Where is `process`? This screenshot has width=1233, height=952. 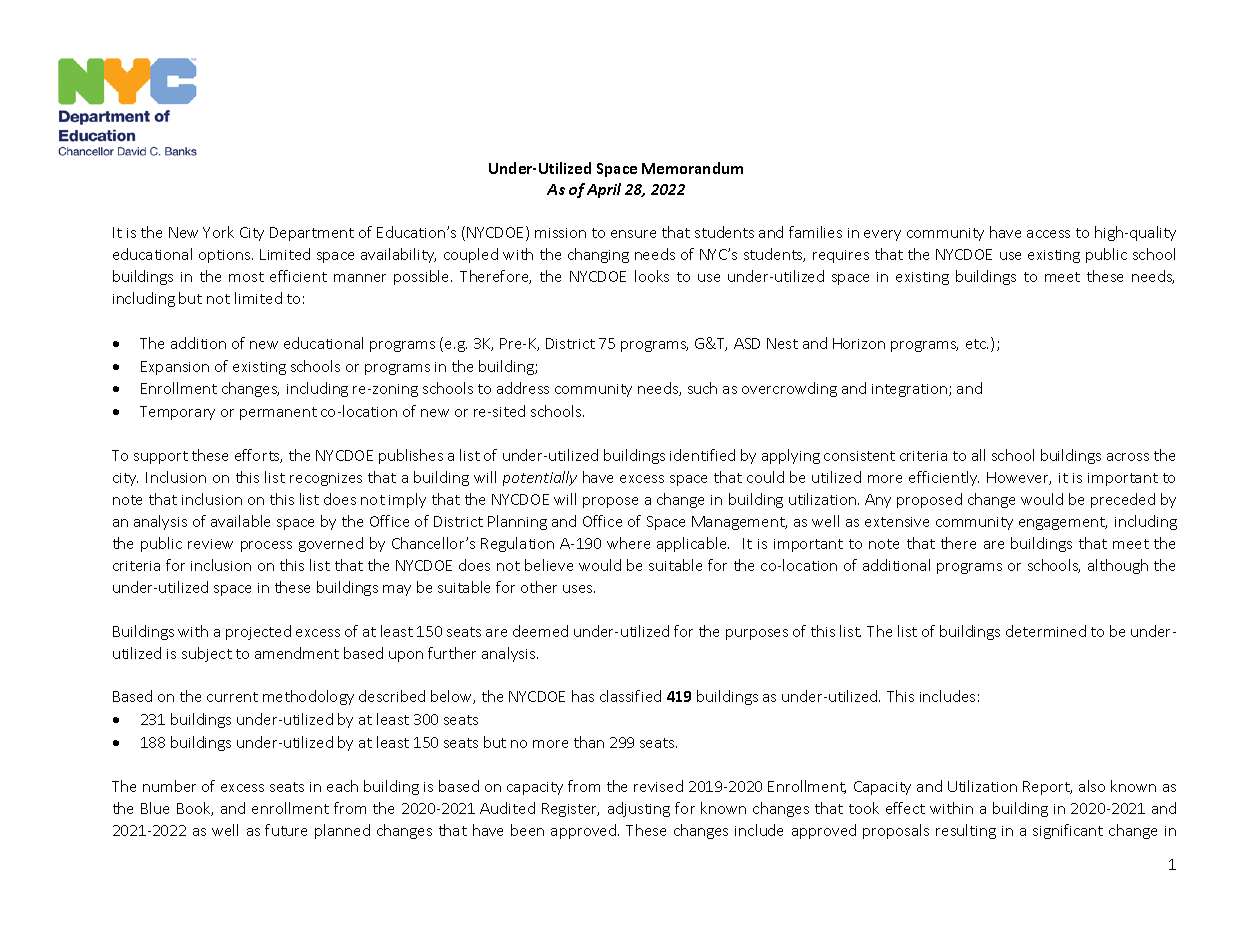 process is located at coordinates (266, 546).
